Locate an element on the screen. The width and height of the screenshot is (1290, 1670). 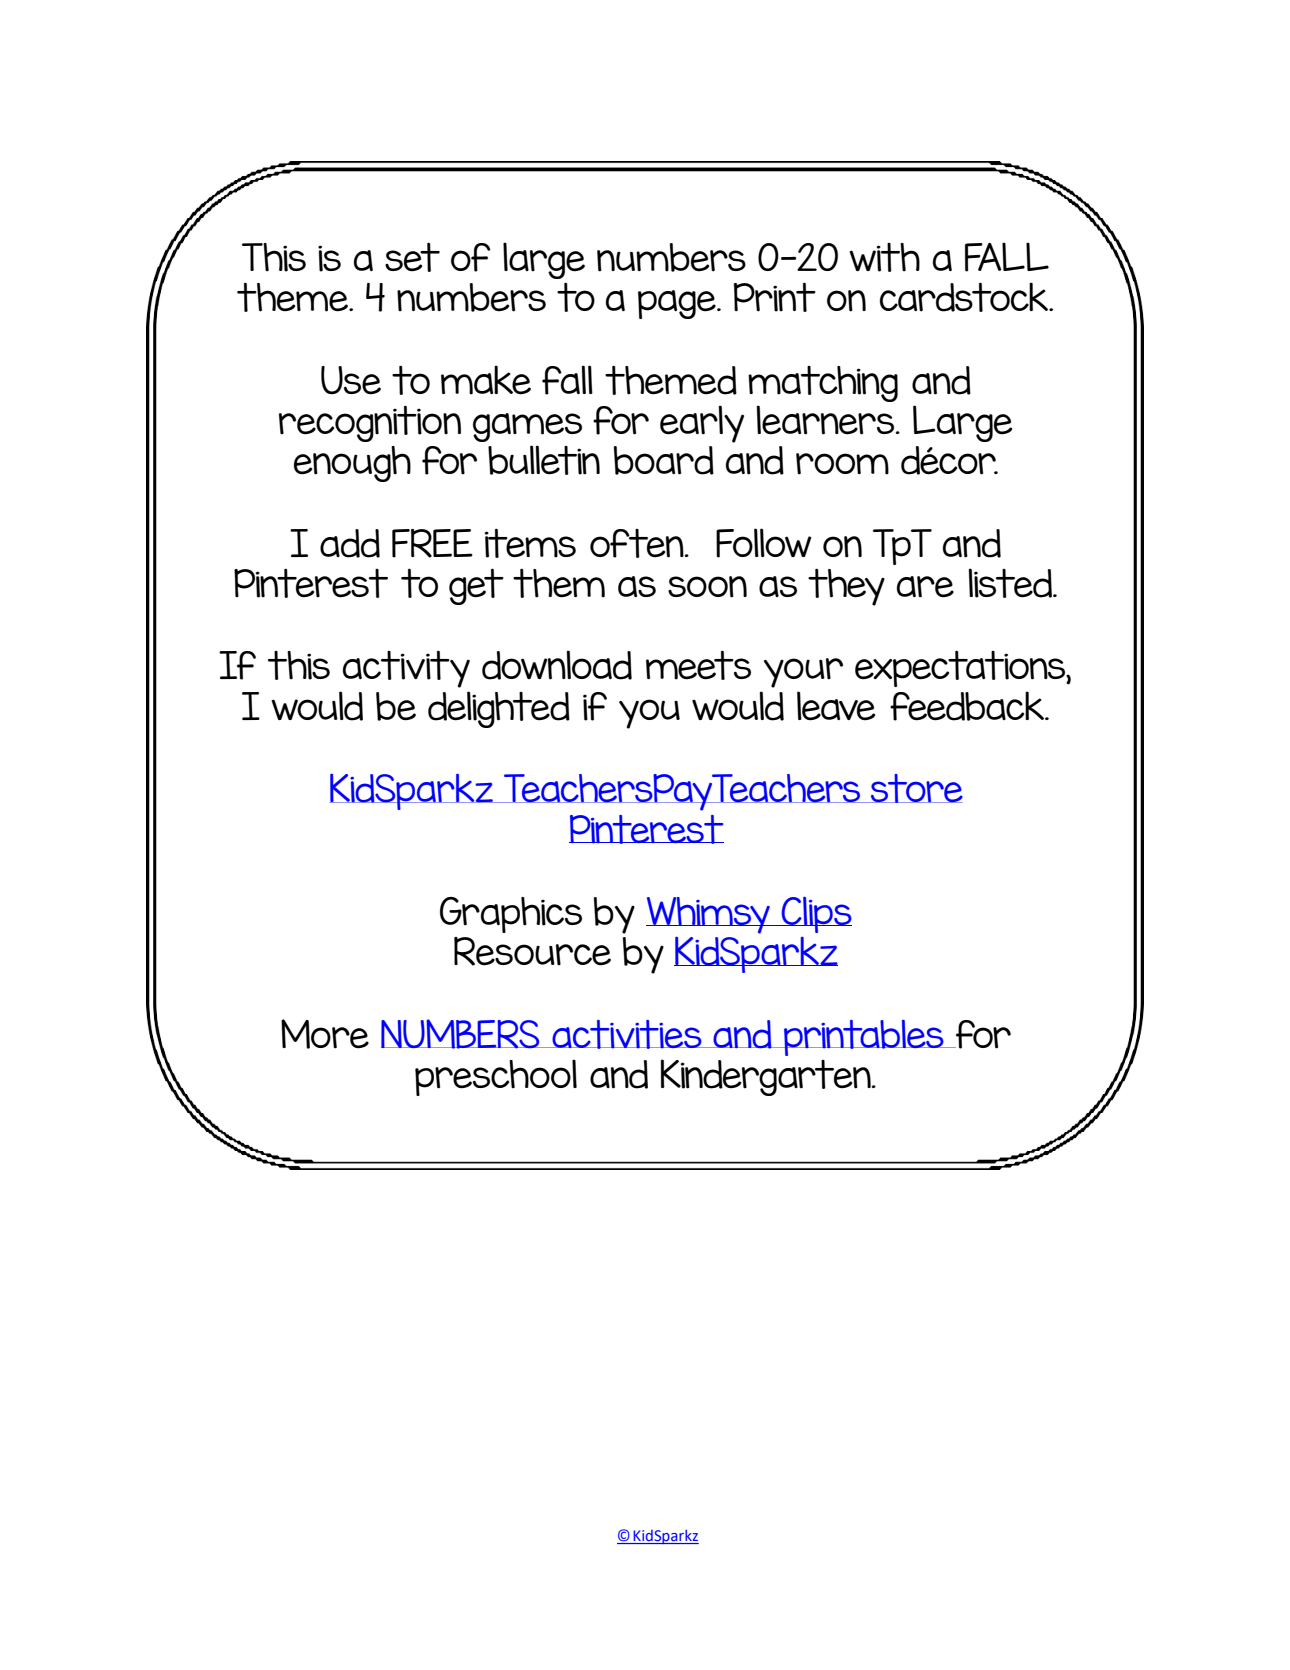
get is located at coordinates (476, 587).
